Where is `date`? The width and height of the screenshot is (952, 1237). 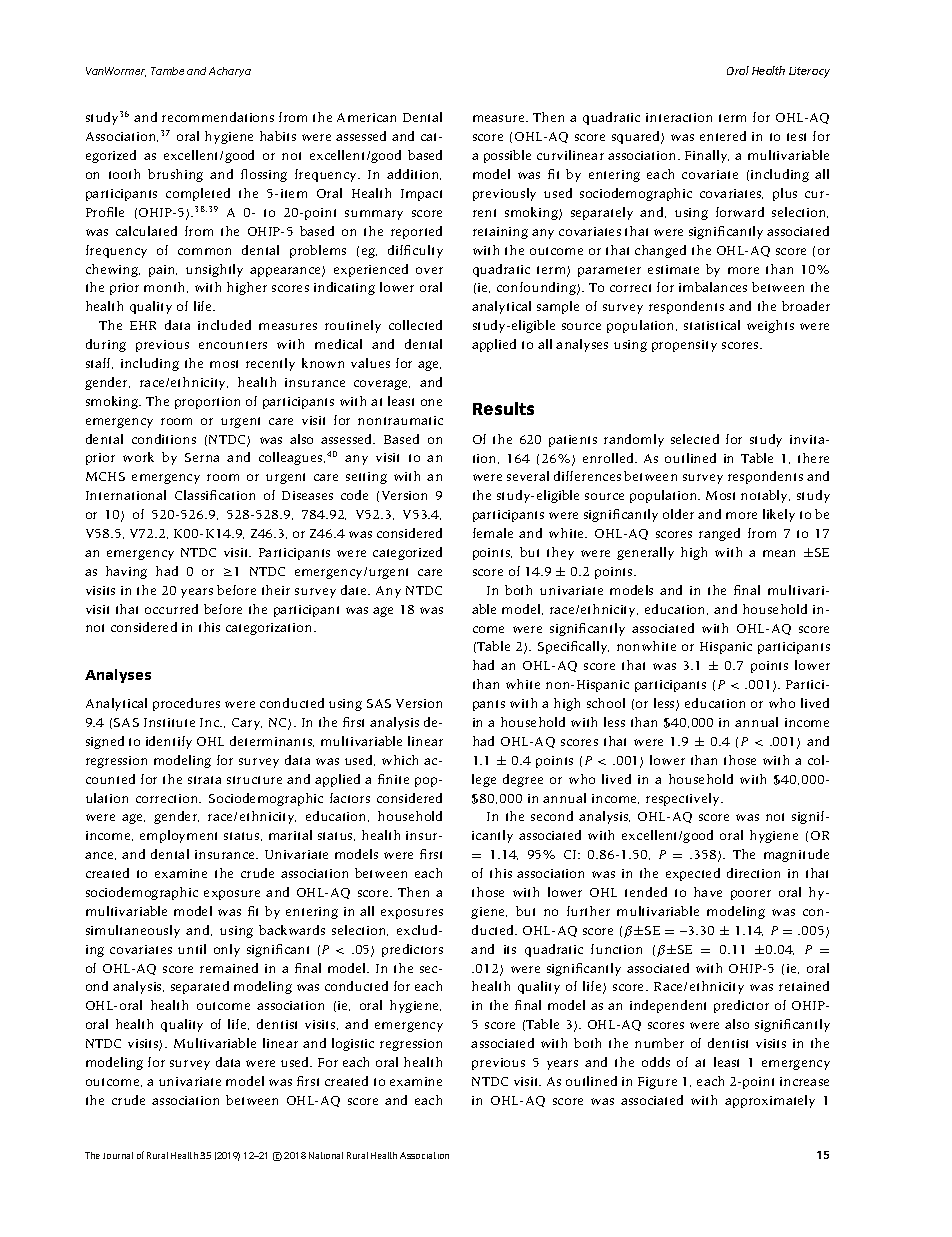
date is located at coordinates (355, 590).
